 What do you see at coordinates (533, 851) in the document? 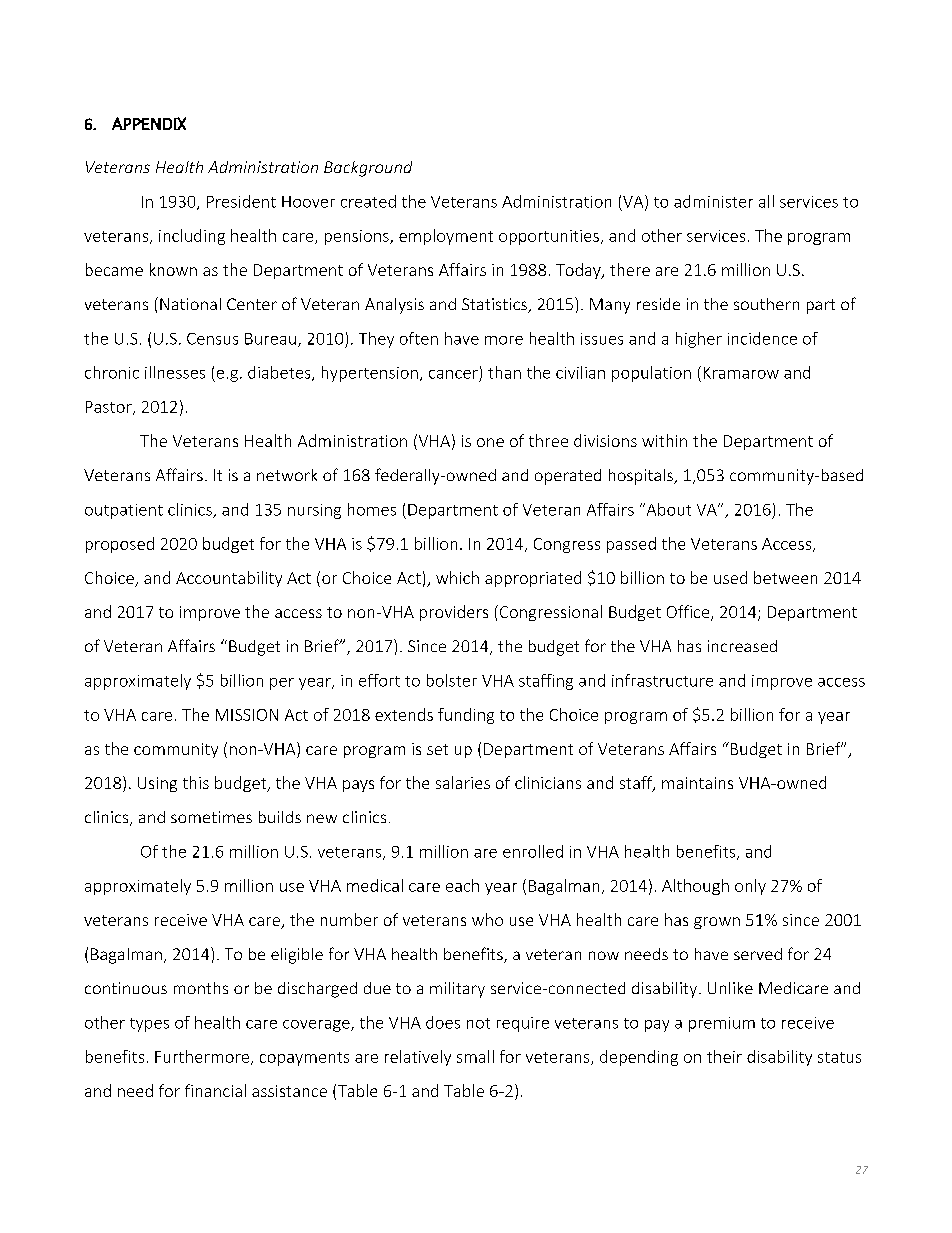
I see `enrolled` at bounding box center [533, 851].
